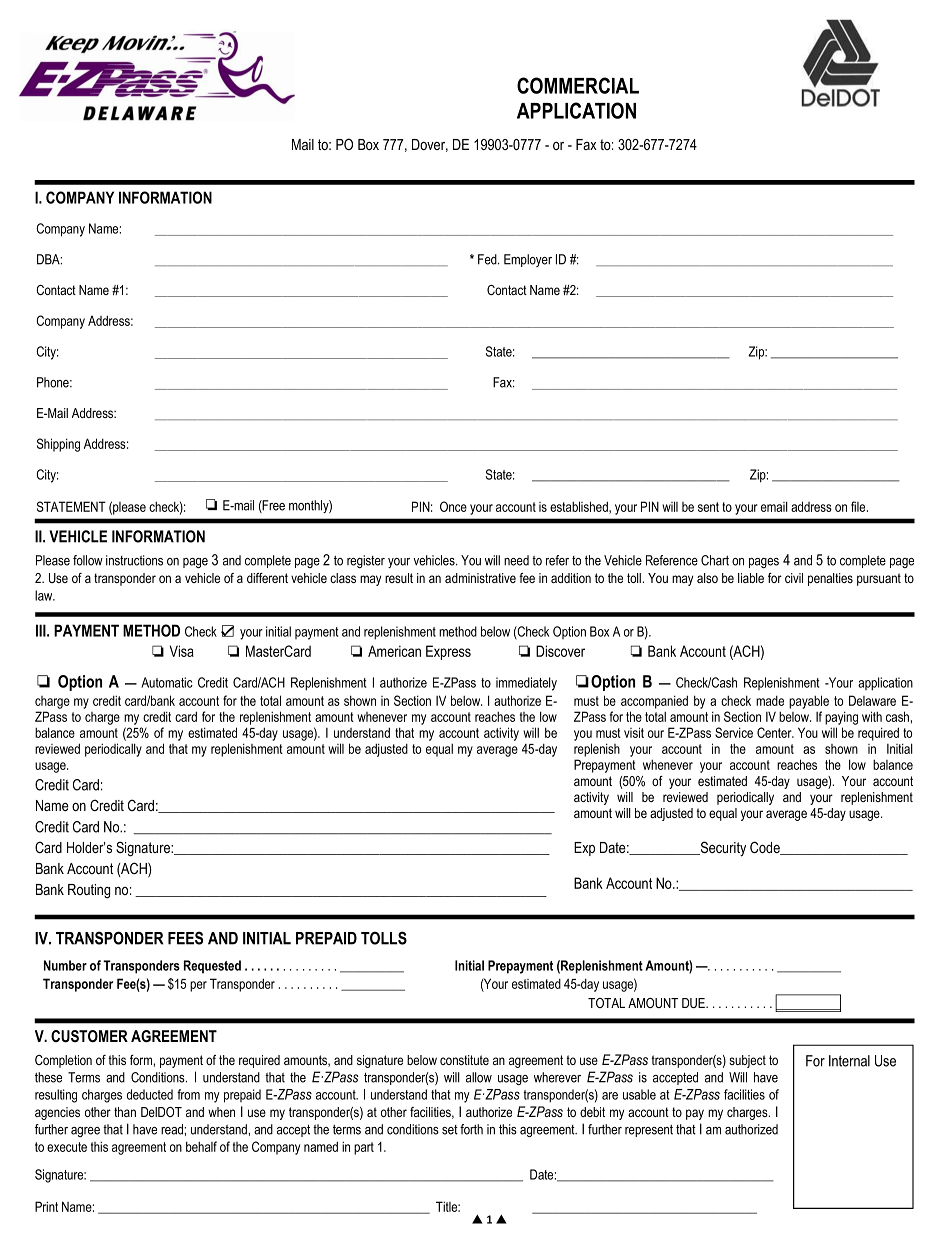  Describe the element at coordinates (770, 701) in the image. I see `made` at that location.
